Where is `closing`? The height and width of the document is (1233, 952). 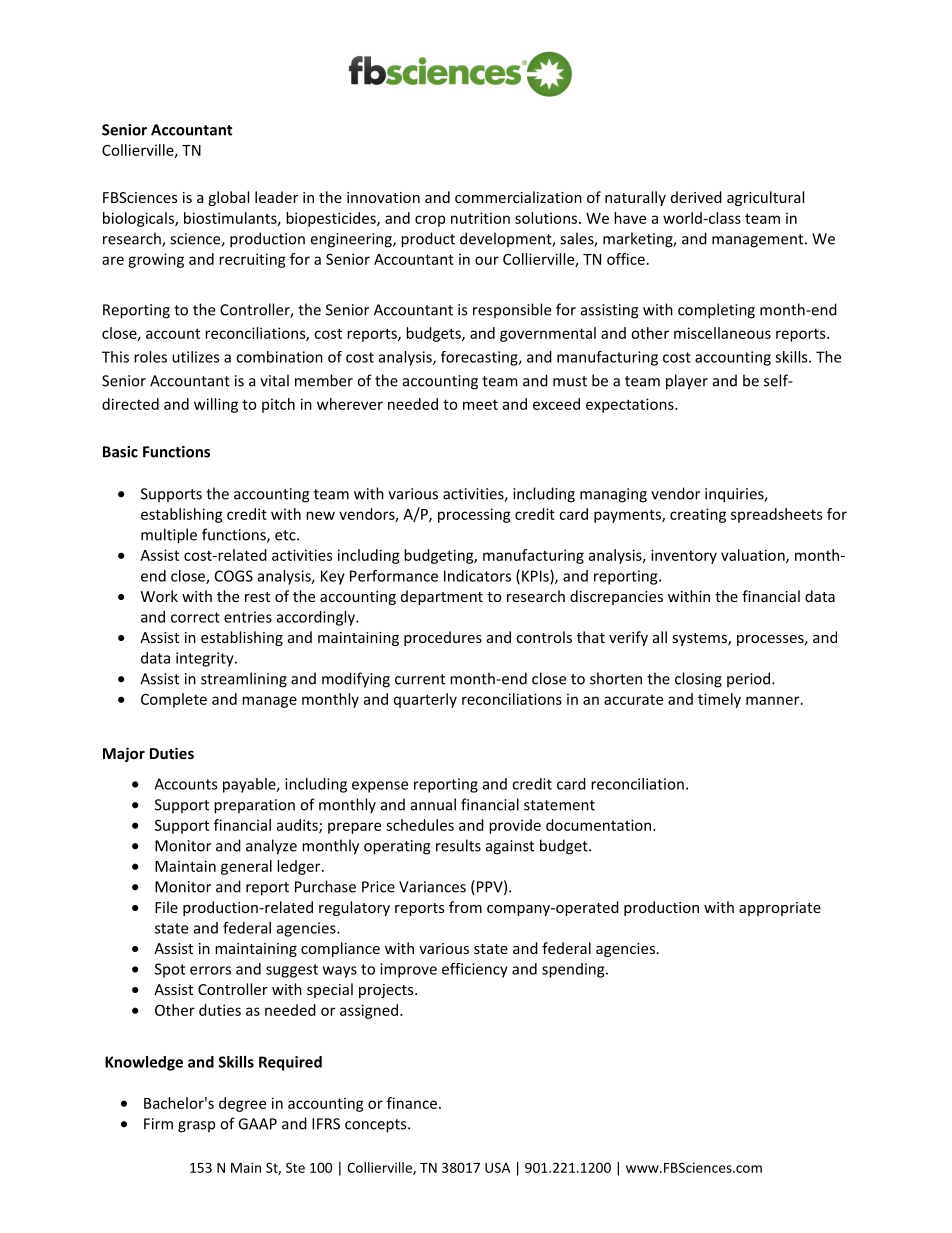
closing is located at coordinates (698, 680).
